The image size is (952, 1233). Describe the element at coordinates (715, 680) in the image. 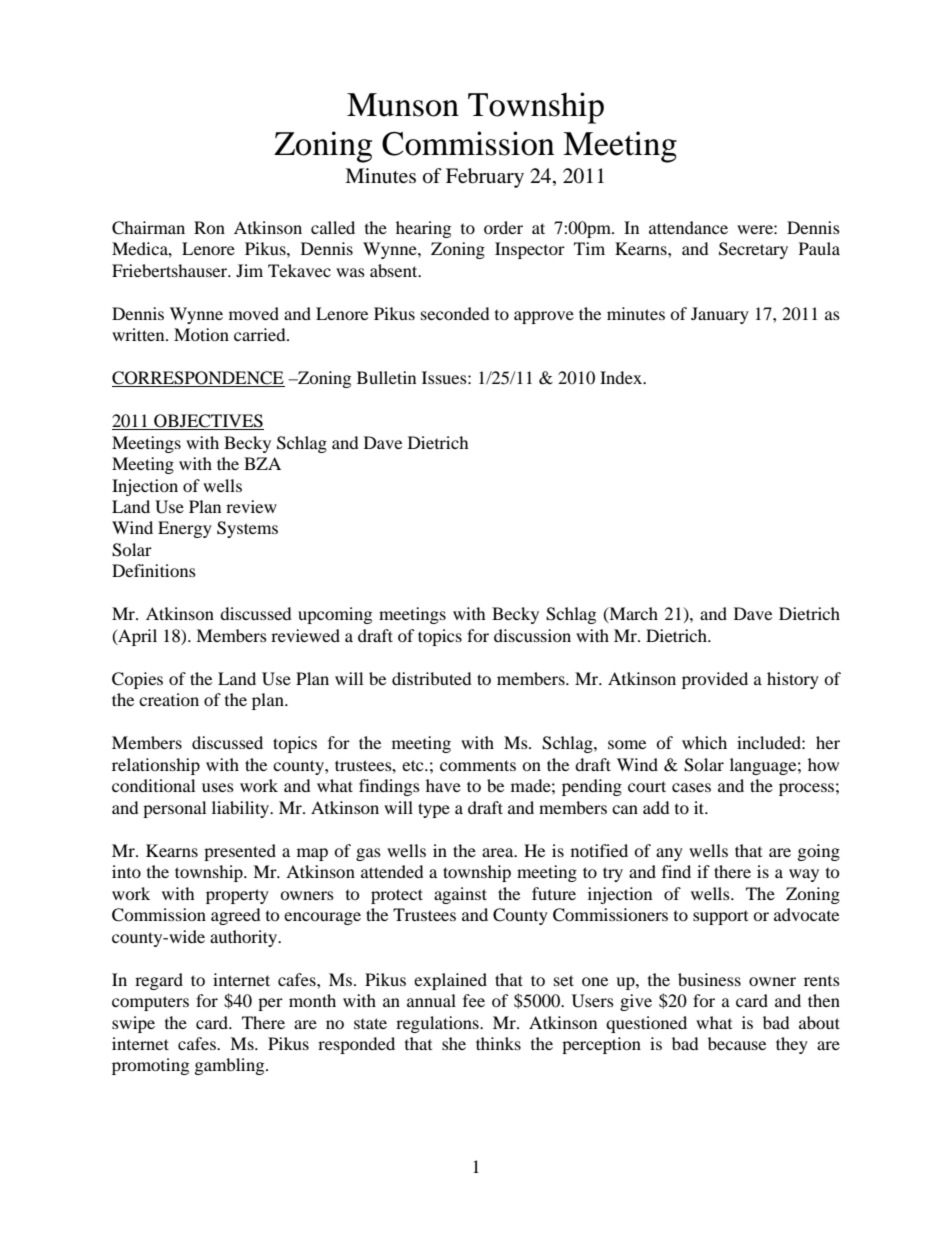

I see `provided` at that location.
